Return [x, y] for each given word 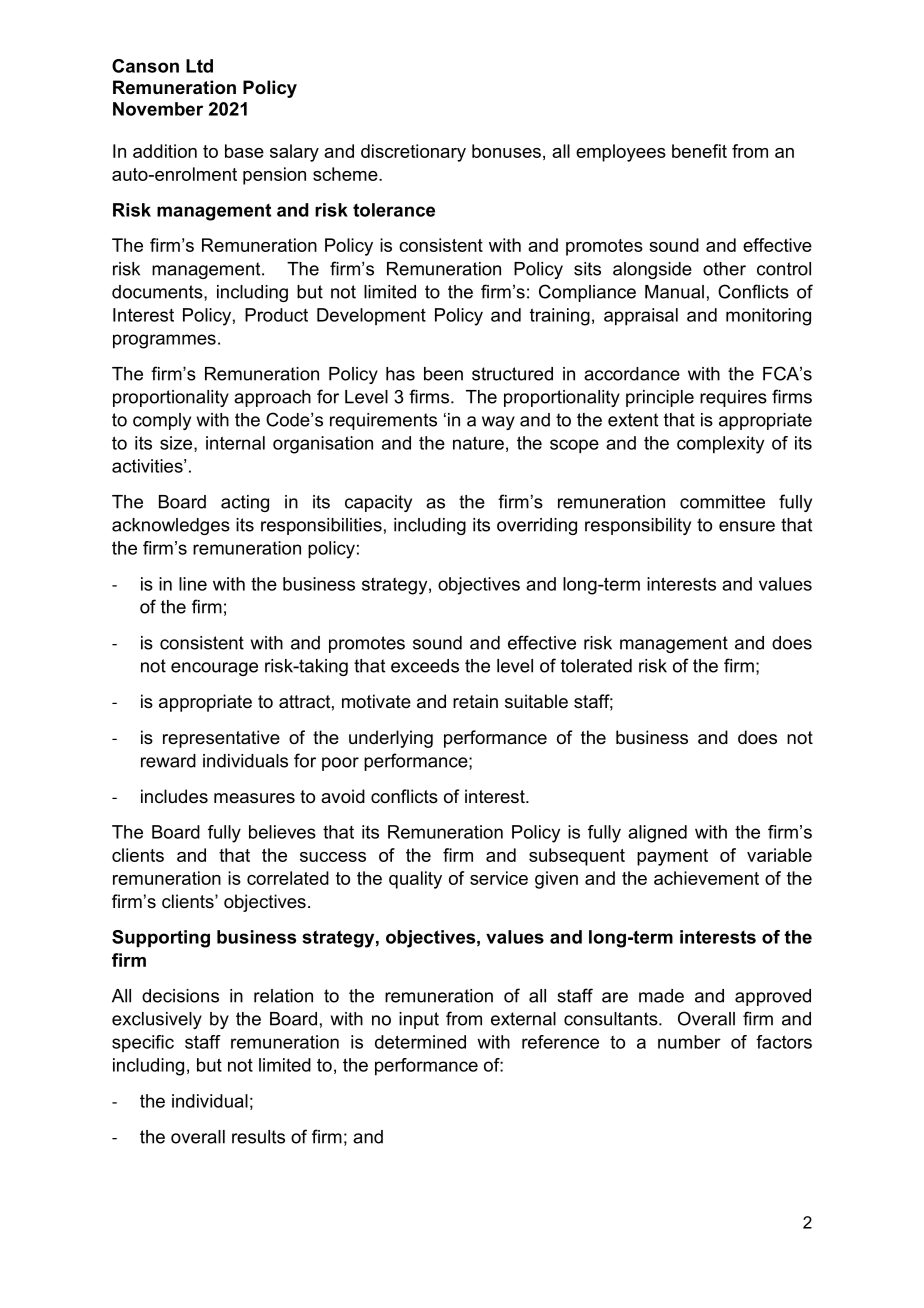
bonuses [506, 151]
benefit [699, 151]
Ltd [199, 66]
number [689, 1042]
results [258, 1137]
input [419, 1020]
